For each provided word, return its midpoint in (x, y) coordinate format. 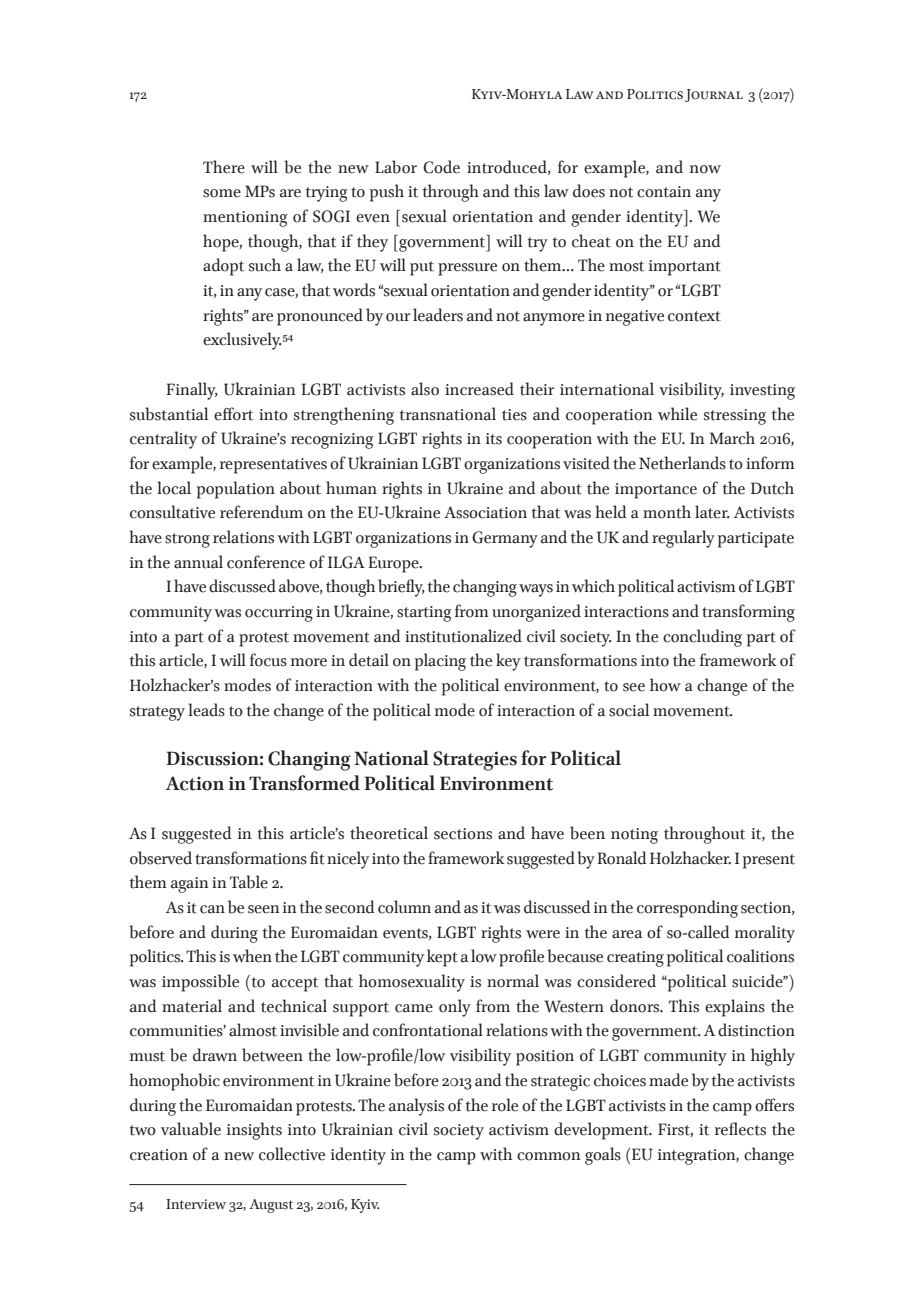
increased (479, 389)
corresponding (687, 909)
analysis (416, 1107)
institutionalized (463, 636)
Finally (192, 391)
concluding (702, 638)
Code (441, 167)
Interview (196, 1204)
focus (268, 660)
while (677, 414)
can (212, 909)
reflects (740, 1129)
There (224, 167)
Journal (714, 95)
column (404, 907)
